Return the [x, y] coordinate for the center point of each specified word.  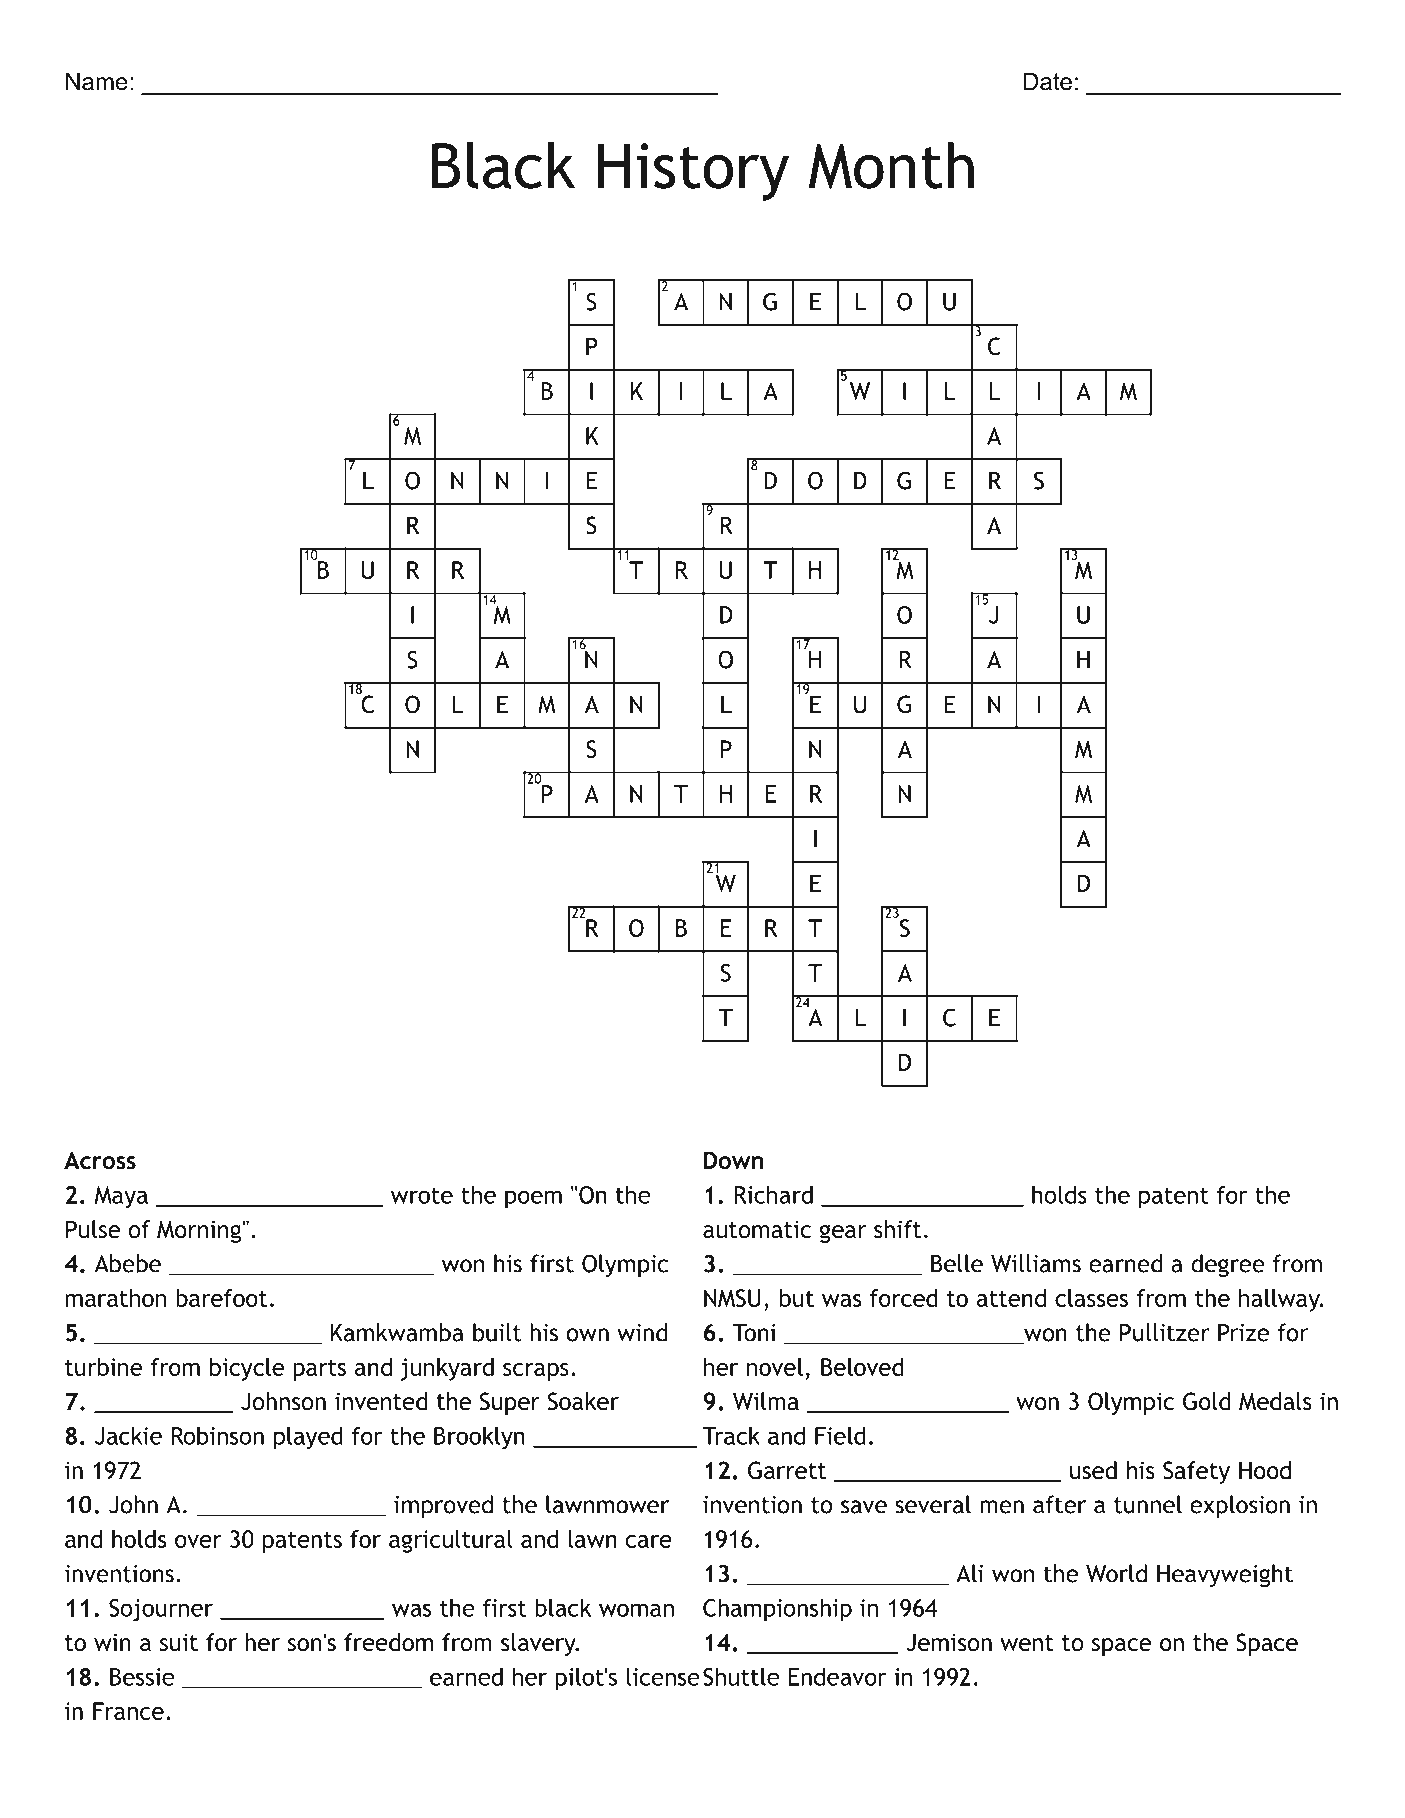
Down [733, 1160]
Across [100, 1160]
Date [1048, 81]
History [693, 172]
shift [897, 1229]
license [663, 1676]
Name [97, 81]
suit [179, 1642]
